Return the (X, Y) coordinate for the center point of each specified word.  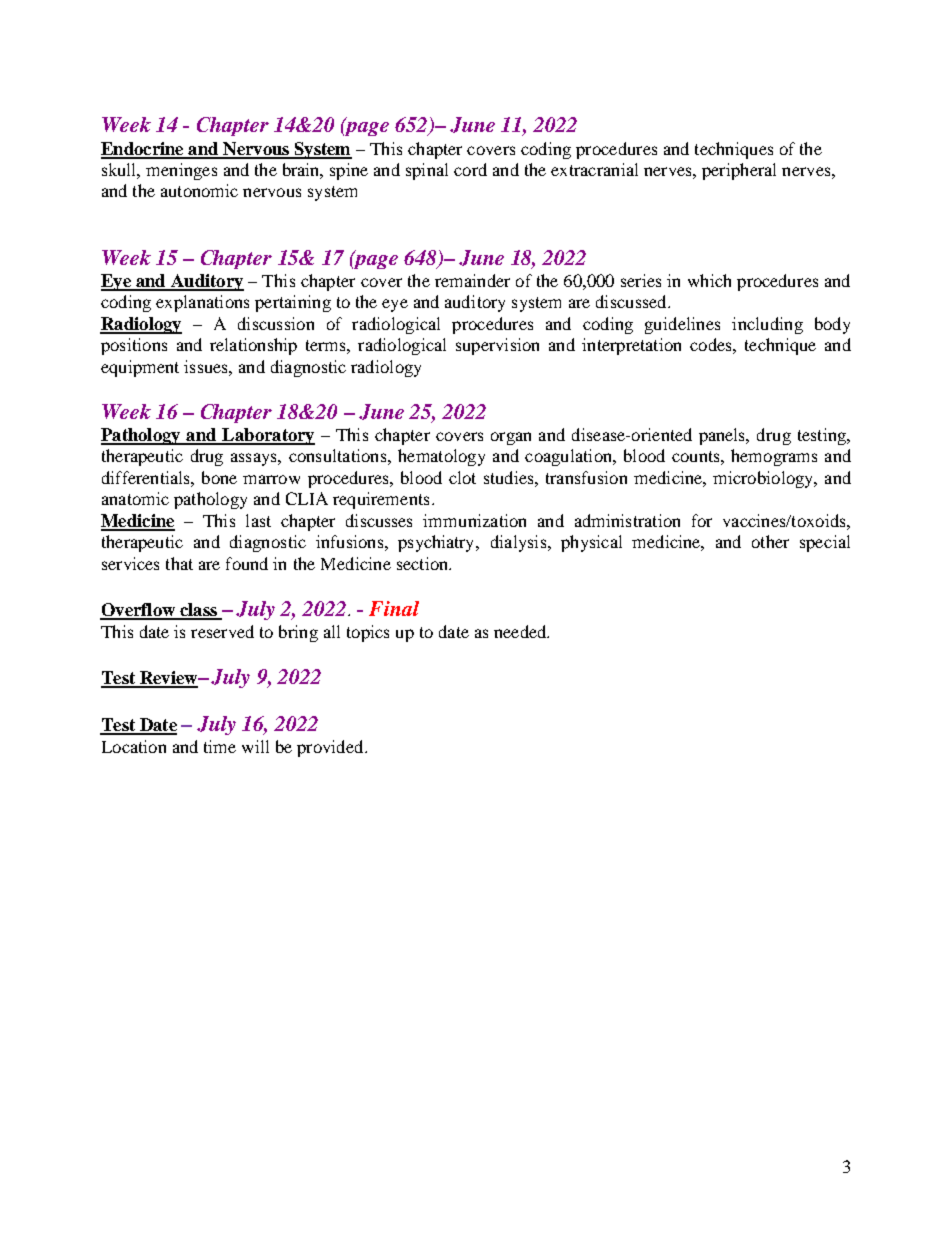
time (220, 746)
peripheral (739, 171)
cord (470, 169)
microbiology (764, 479)
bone (219, 477)
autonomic (199, 190)
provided (331, 748)
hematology (441, 457)
